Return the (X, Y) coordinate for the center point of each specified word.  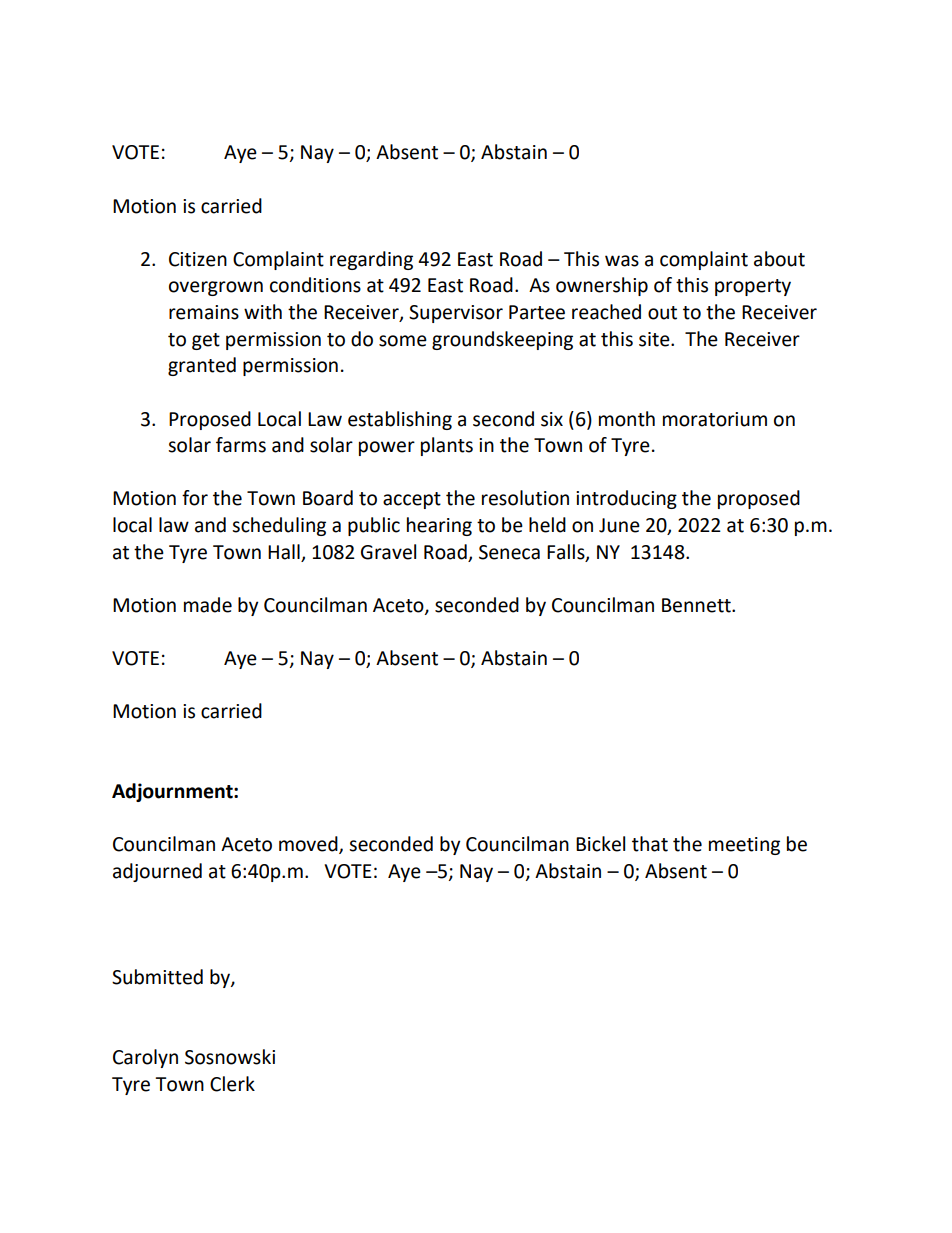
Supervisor (456, 314)
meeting (744, 846)
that (650, 844)
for (195, 498)
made (208, 605)
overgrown (216, 288)
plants (447, 446)
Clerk (232, 1084)
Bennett (697, 605)
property (753, 287)
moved (309, 845)
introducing (626, 499)
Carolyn (145, 1058)
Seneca (509, 552)
